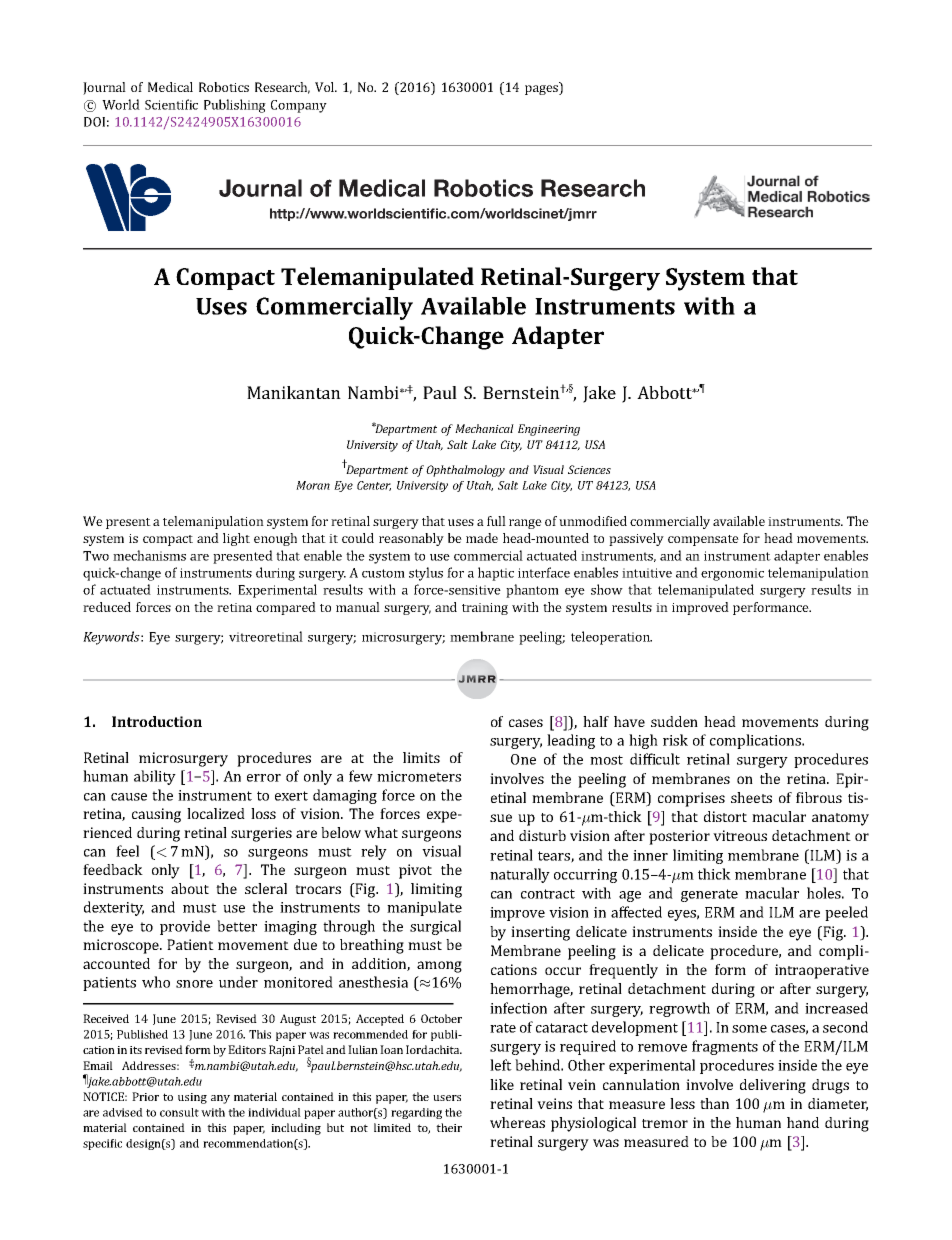 The image size is (952, 1240). I want to click on consult, so click(179, 1112).
